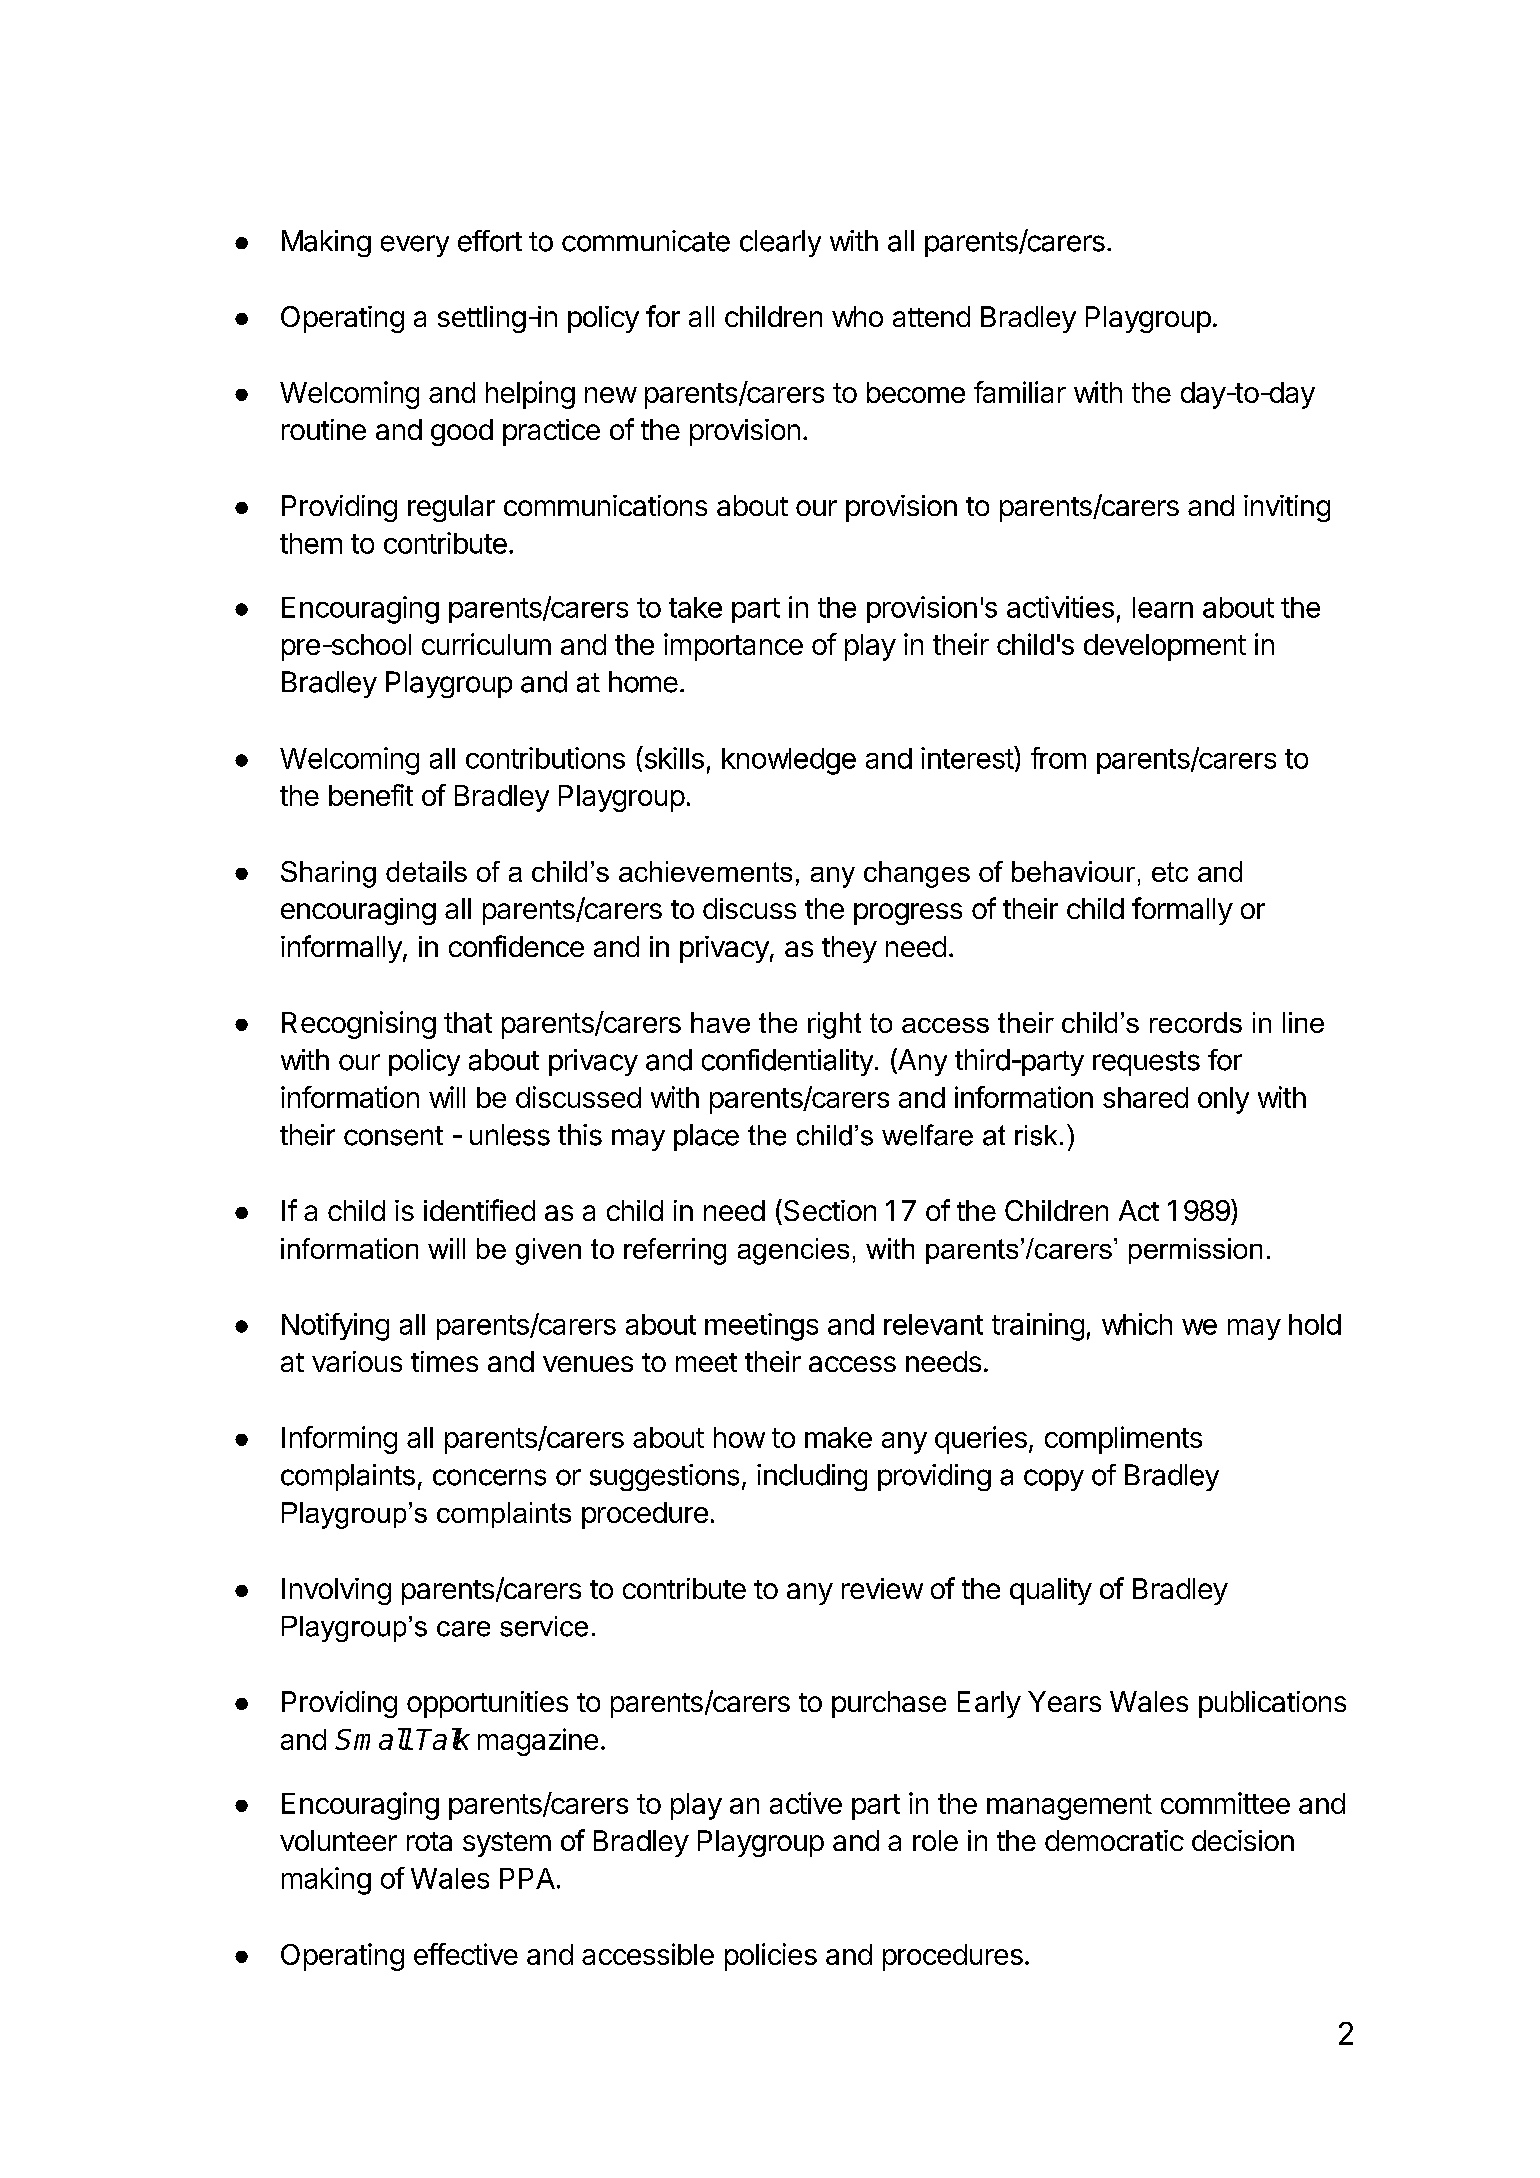 The width and height of the document is (1540, 2178). What do you see at coordinates (466, 1954) in the document?
I see `effective` at bounding box center [466, 1954].
